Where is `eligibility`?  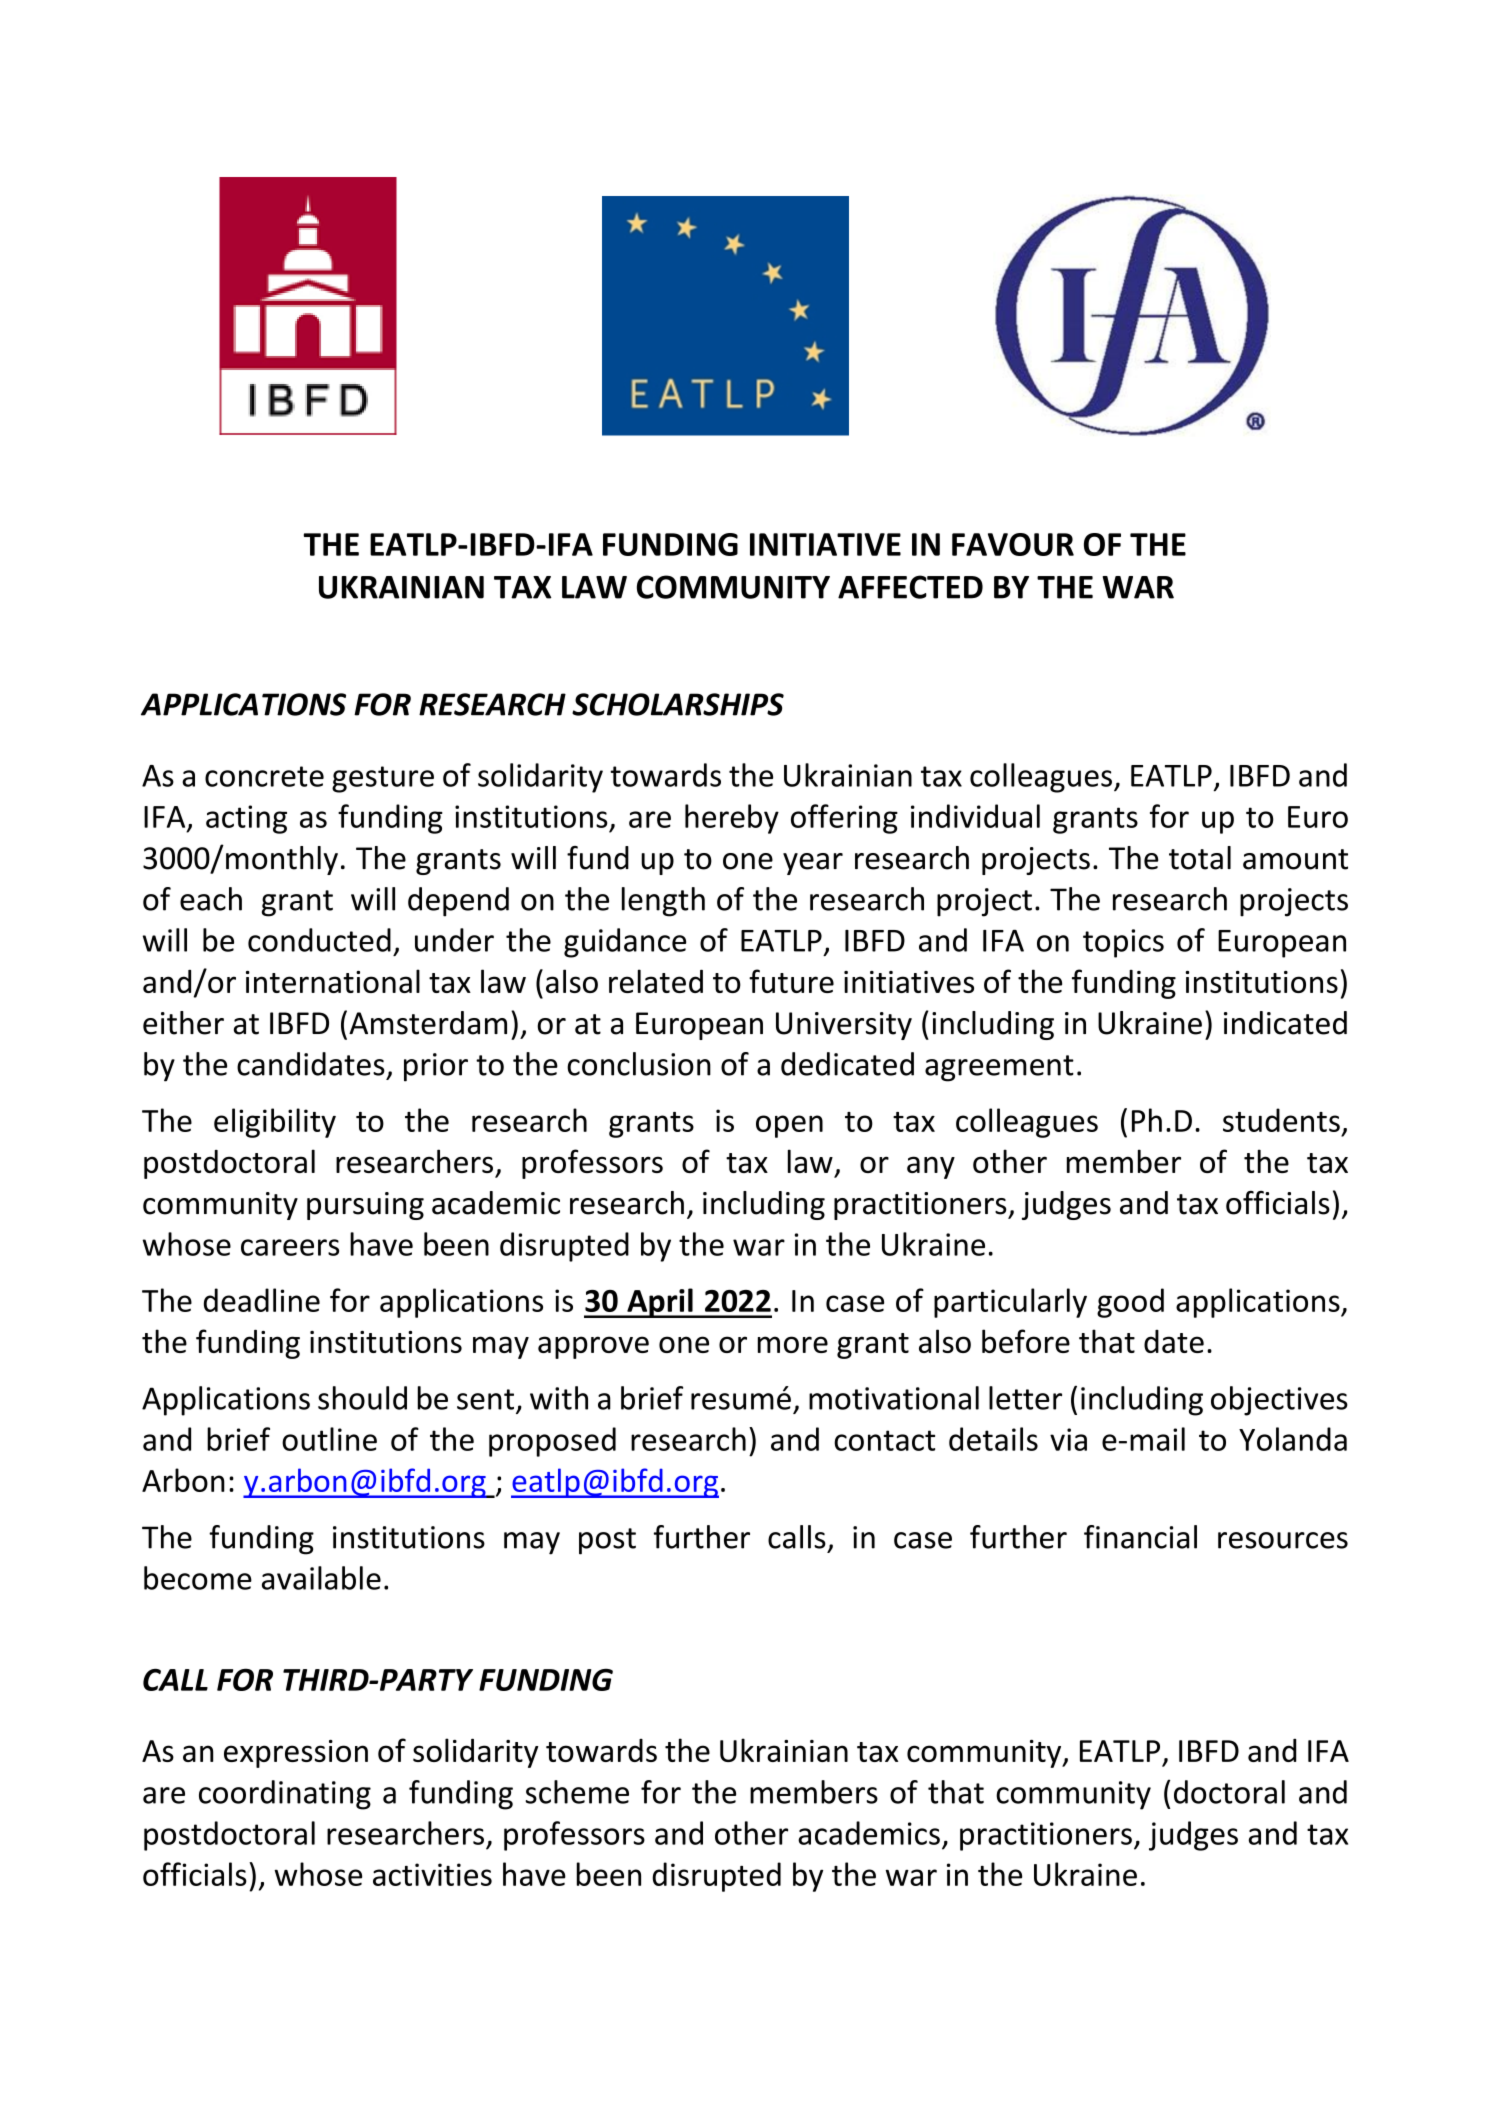
eligibility is located at coordinates (275, 1123).
